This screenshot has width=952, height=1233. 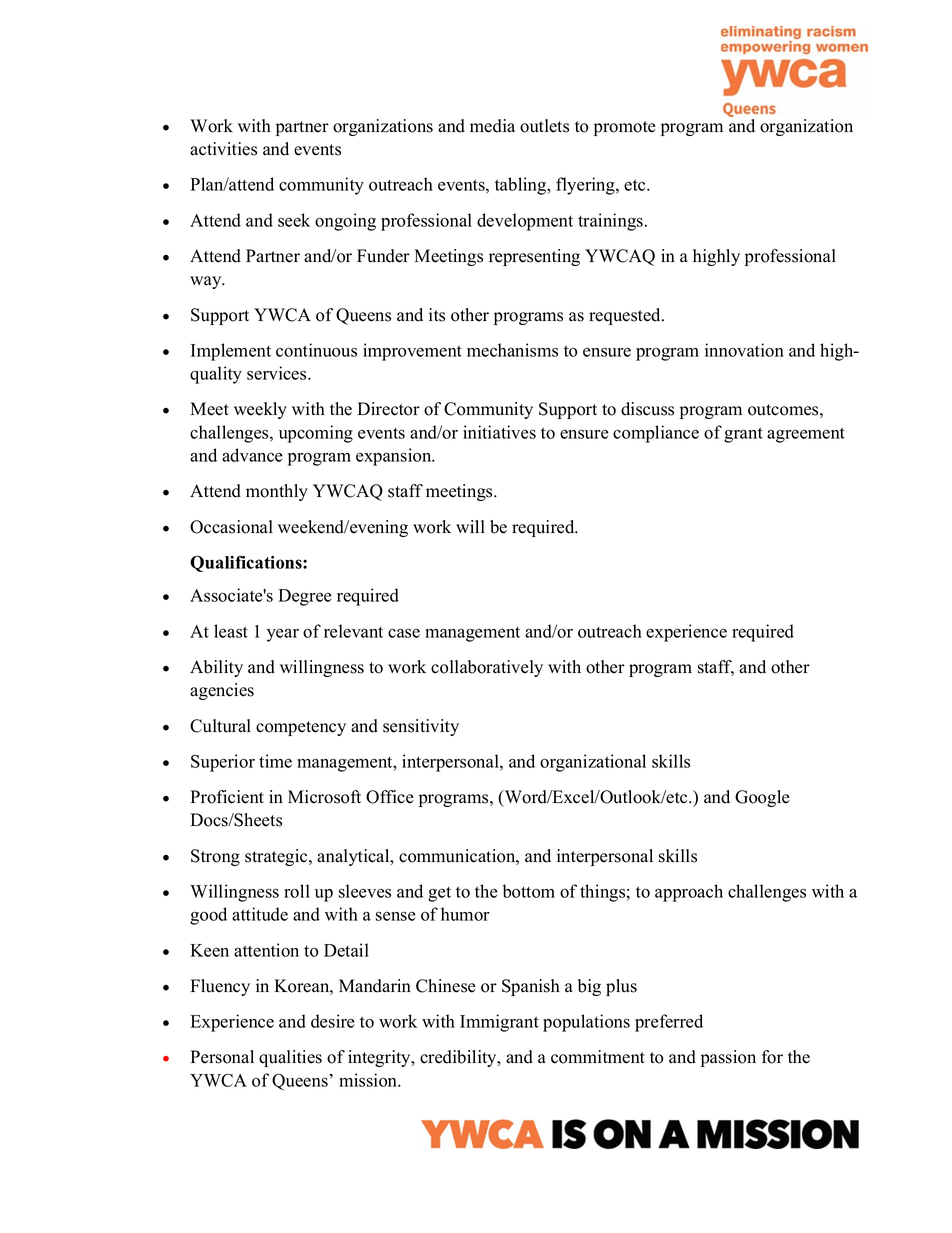 I want to click on activities, so click(x=223, y=149).
